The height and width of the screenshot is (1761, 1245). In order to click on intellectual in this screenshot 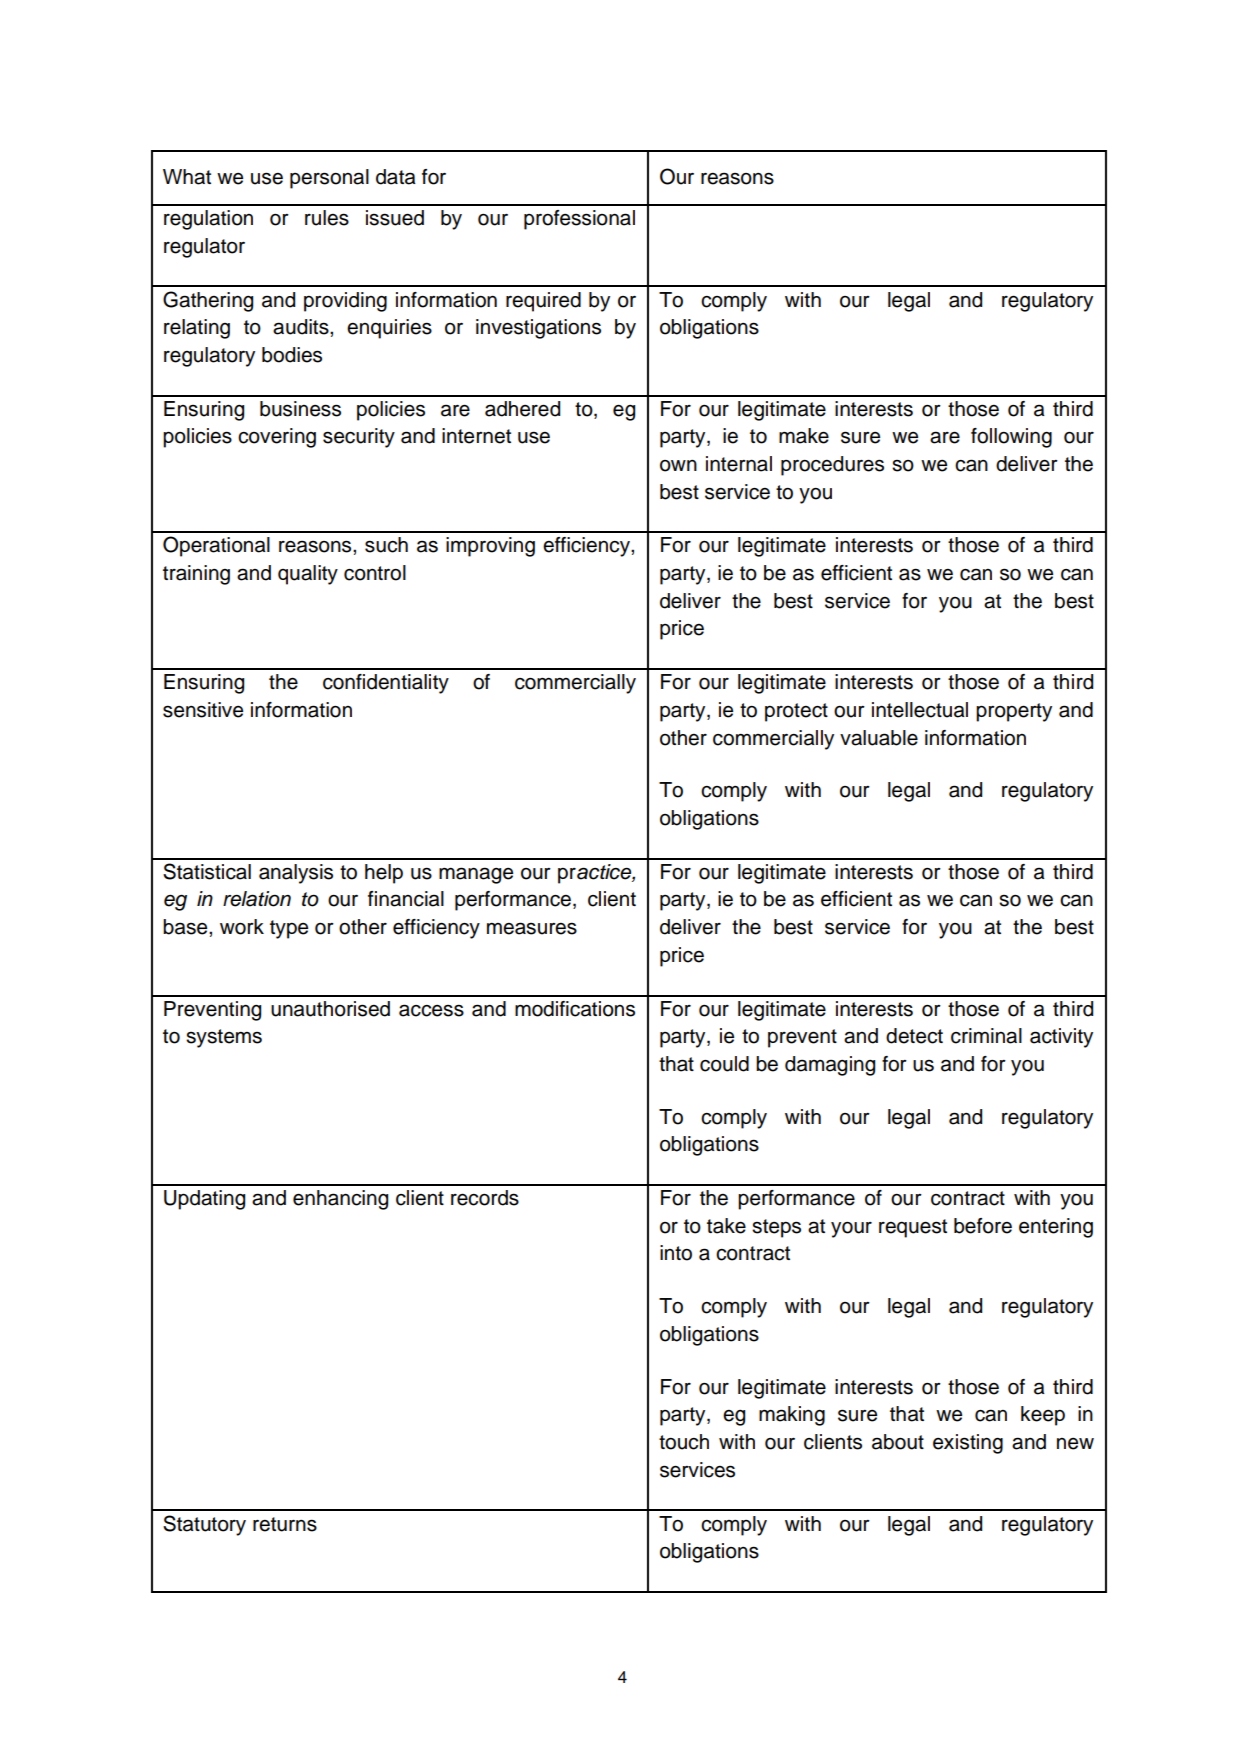, I will do `click(920, 710)`.
